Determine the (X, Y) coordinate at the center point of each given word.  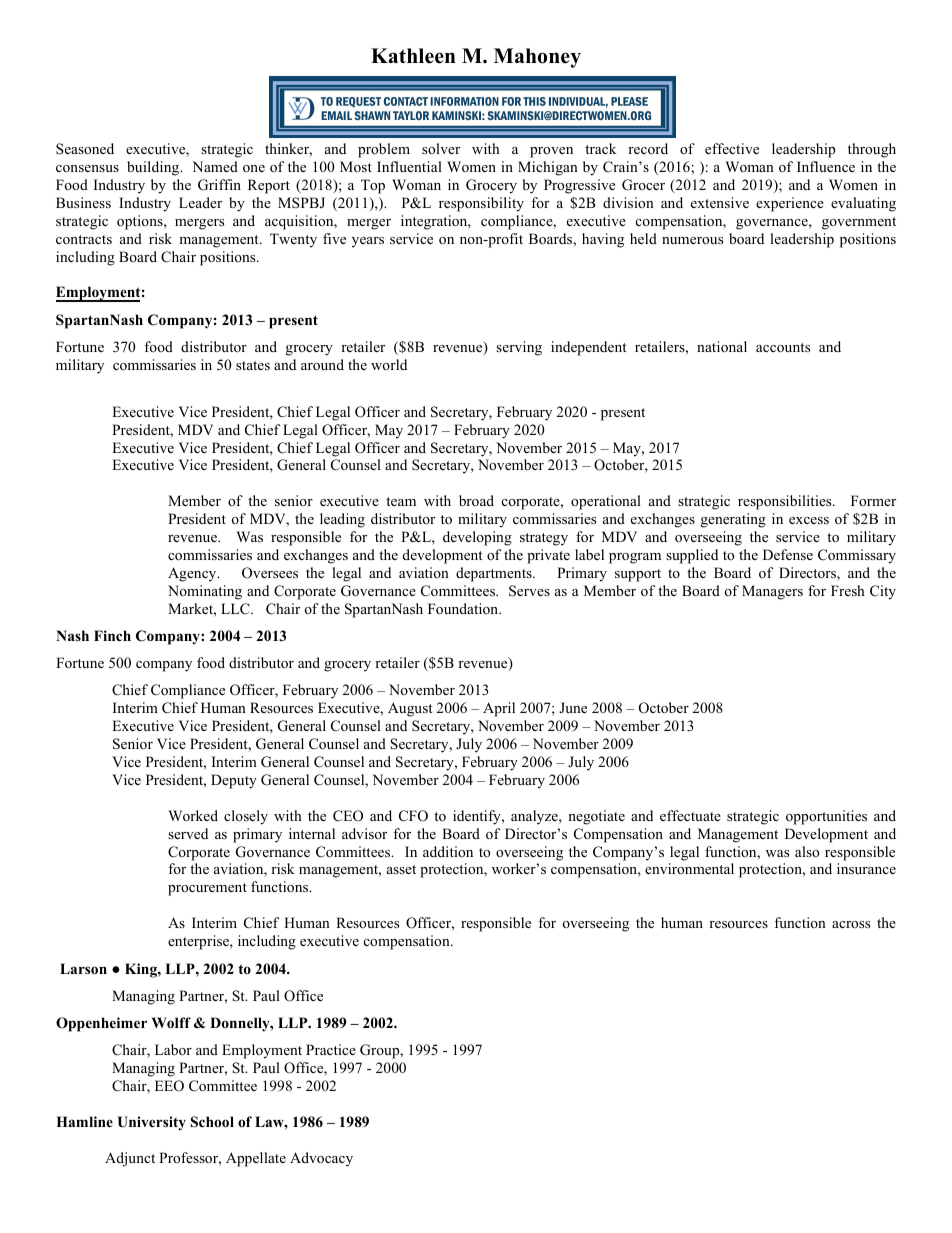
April (499, 709)
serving (519, 348)
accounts (783, 347)
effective (732, 148)
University (152, 1123)
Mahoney (537, 58)
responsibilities (786, 502)
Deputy (234, 781)
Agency (193, 574)
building (154, 168)
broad (476, 500)
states (253, 365)
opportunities (826, 817)
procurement (207, 889)
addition (448, 851)
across (851, 924)
